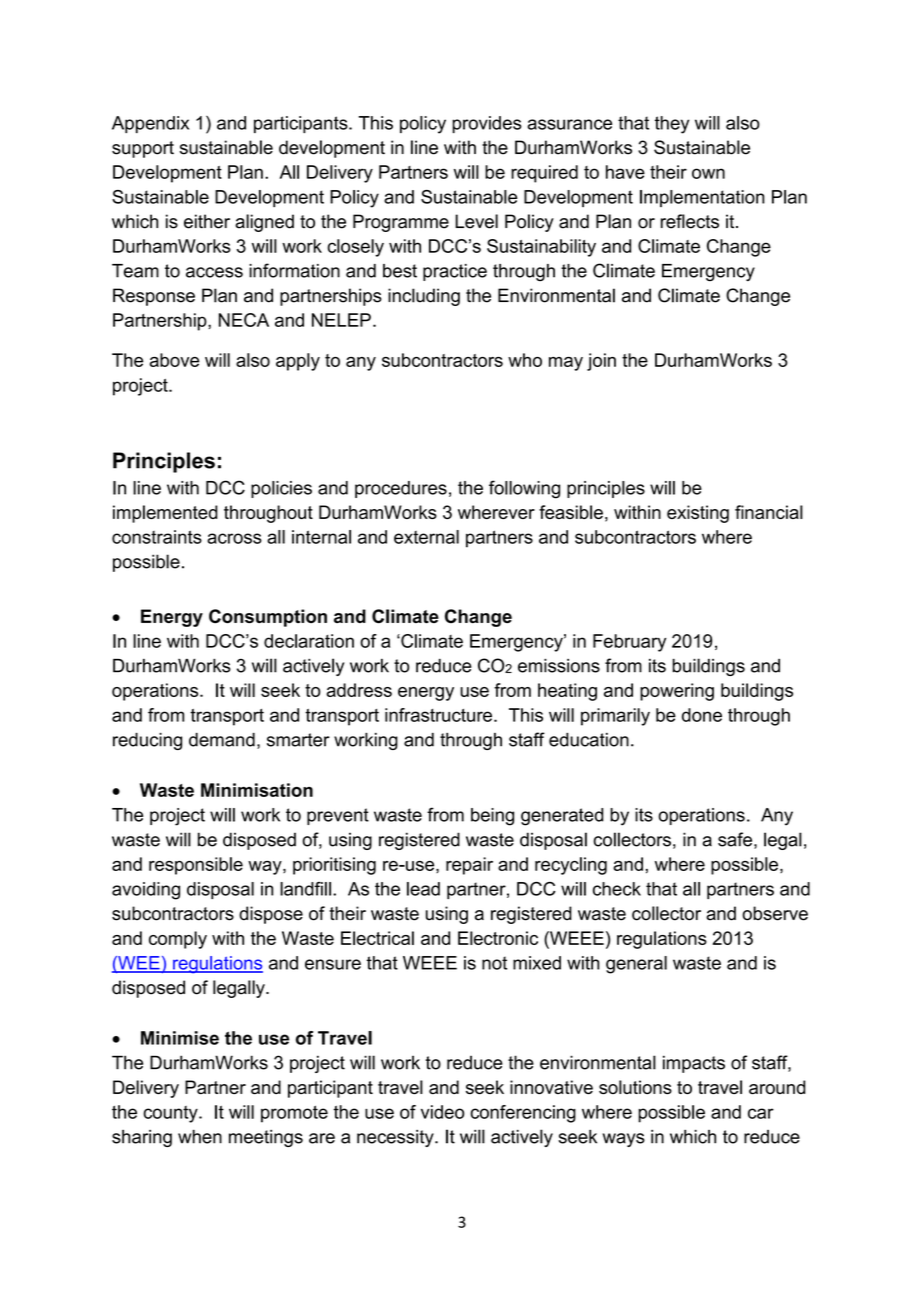 Image resolution: width=924 pixels, height=1308 pixels. What do you see at coordinates (200, 1137) in the document?
I see `when` at bounding box center [200, 1137].
